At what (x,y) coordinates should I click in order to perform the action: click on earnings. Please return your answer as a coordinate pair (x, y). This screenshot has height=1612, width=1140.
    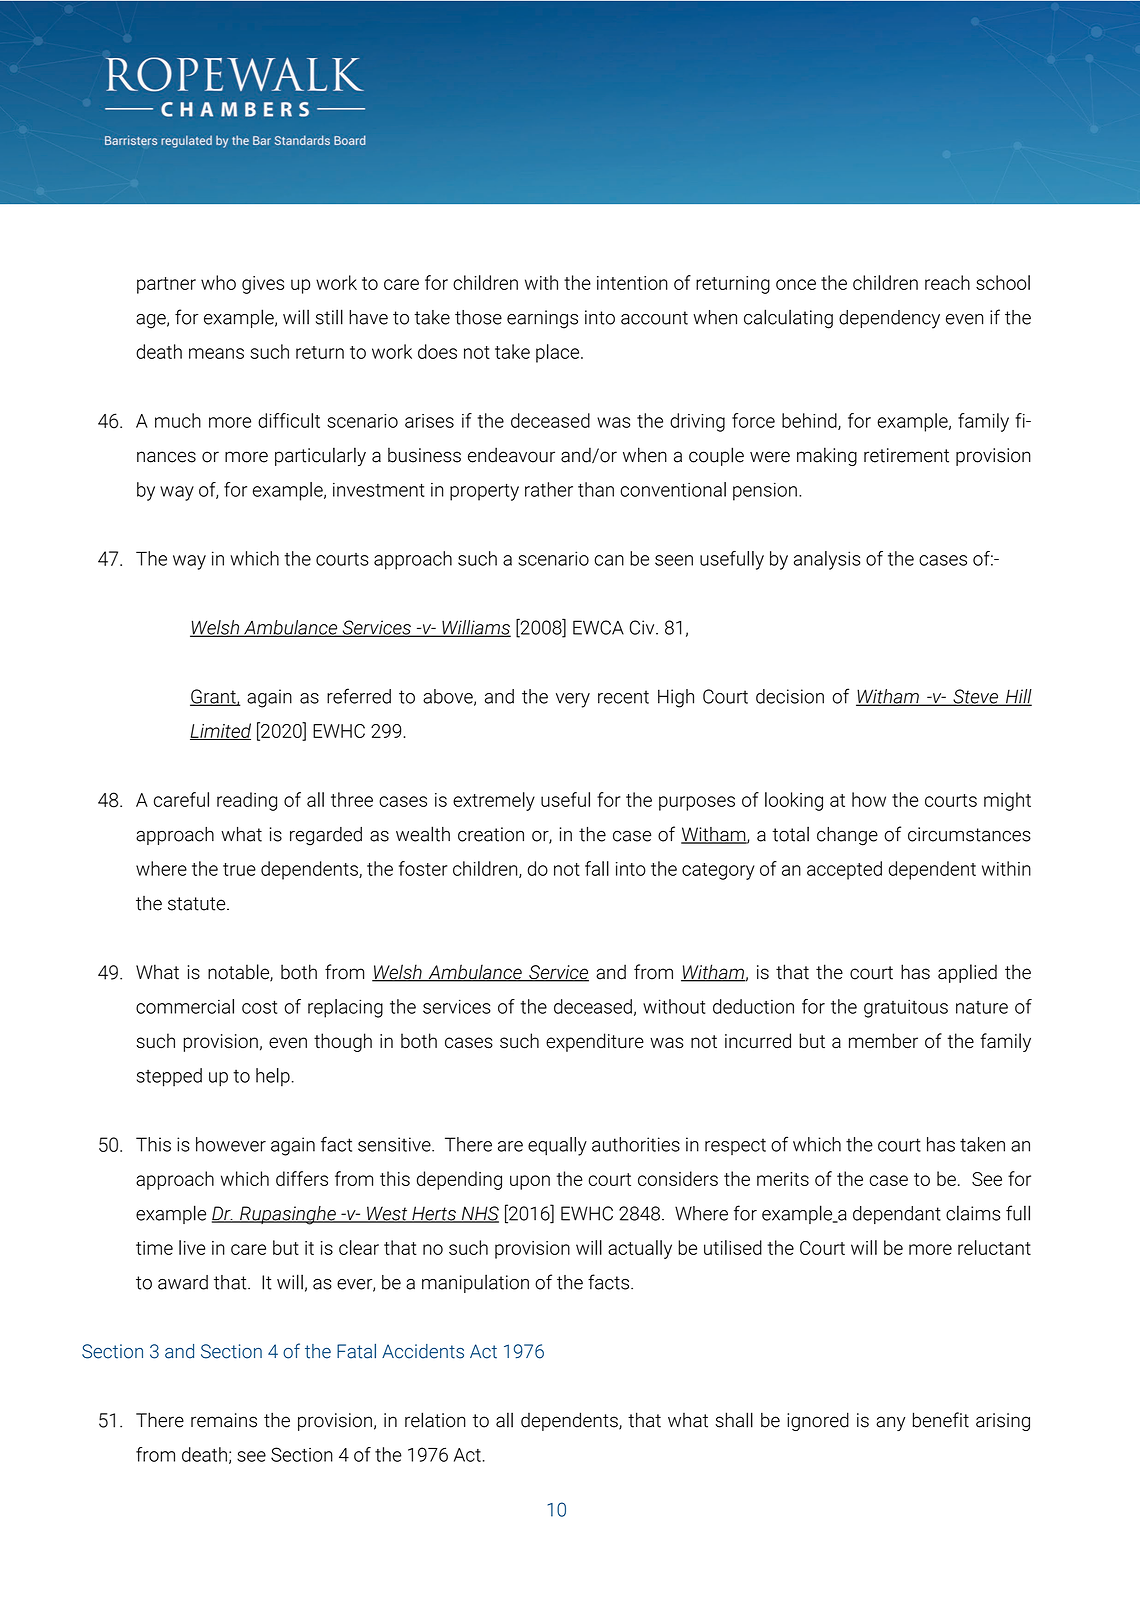
    Looking at the image, I should click on (542, 319).
